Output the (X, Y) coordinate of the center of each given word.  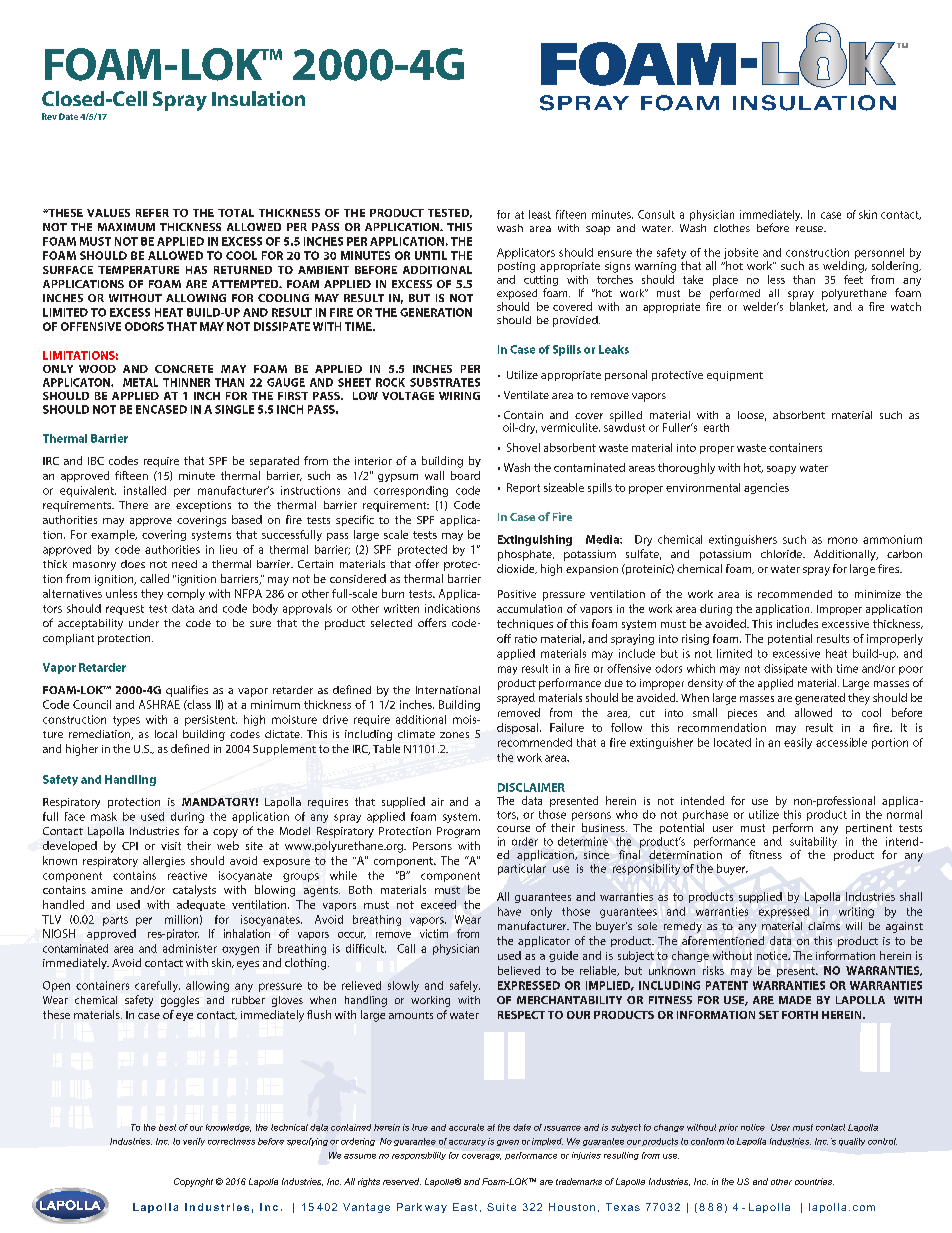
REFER (152, 213)
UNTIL (431, 255)
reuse (811, 229)
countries (814, 1181)
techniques (525, 624)
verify (194, 1142)
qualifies (187, 691)
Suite (501, 1207)
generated (820, 699)
